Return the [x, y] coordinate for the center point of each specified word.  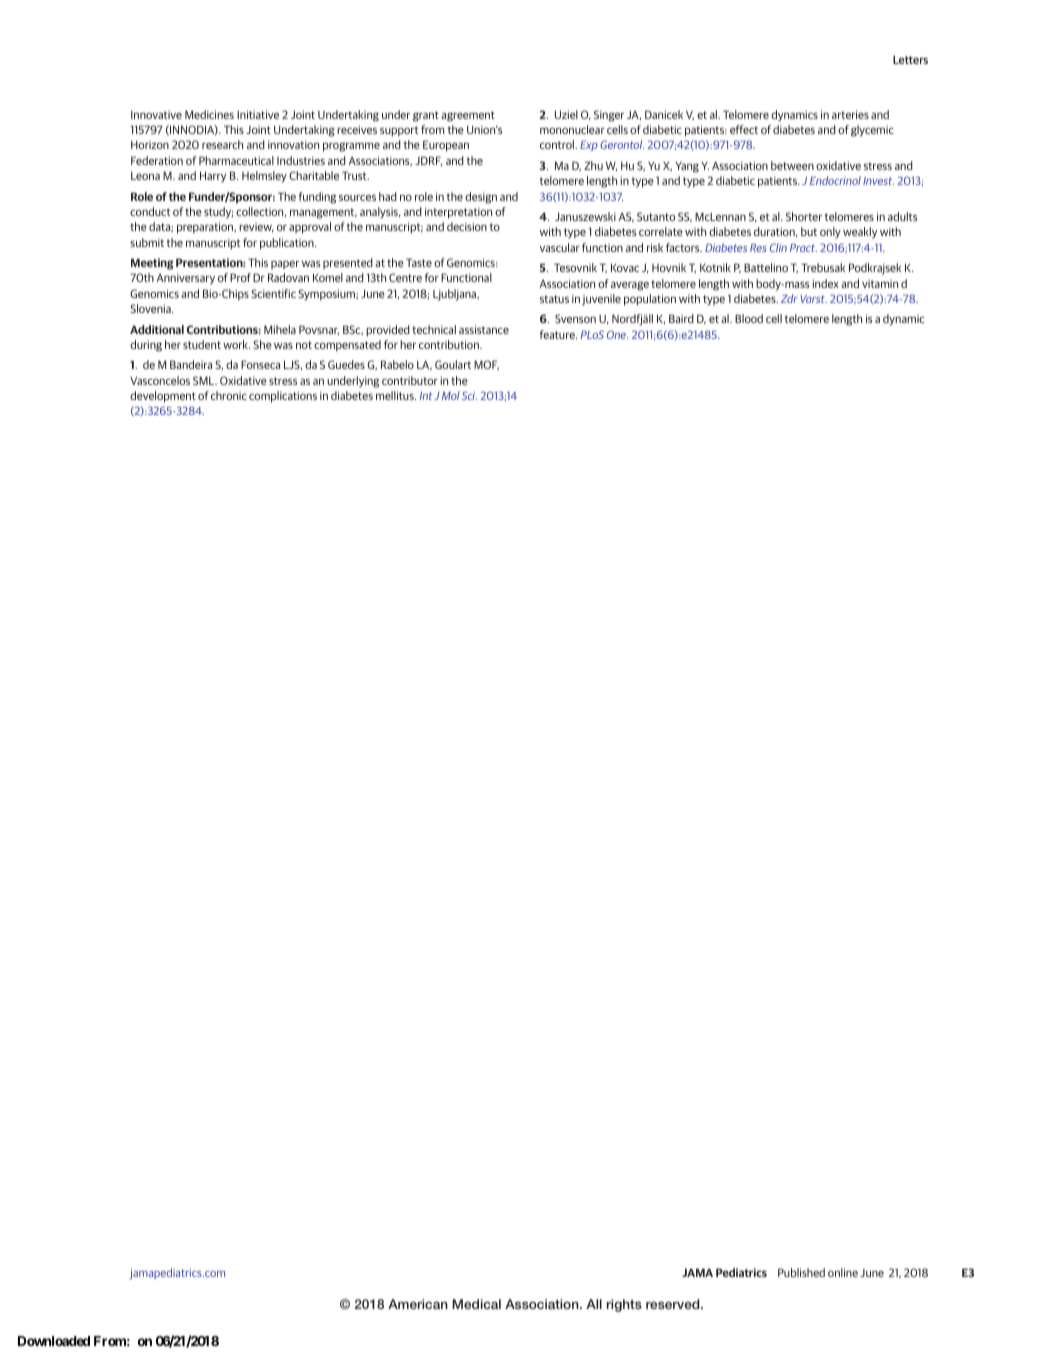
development [163, 397]
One [617, 335]
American [418, 1304]
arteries [850, 114]
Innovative [156, 114]
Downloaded [54, 1341]
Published [801, 1272]
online [843, 1272]
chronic [229, 395]
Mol [451, 395]
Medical [476, 1304]
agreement [468, 116]
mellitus [396, 395]
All [594, 1304]
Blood [749, 318]
